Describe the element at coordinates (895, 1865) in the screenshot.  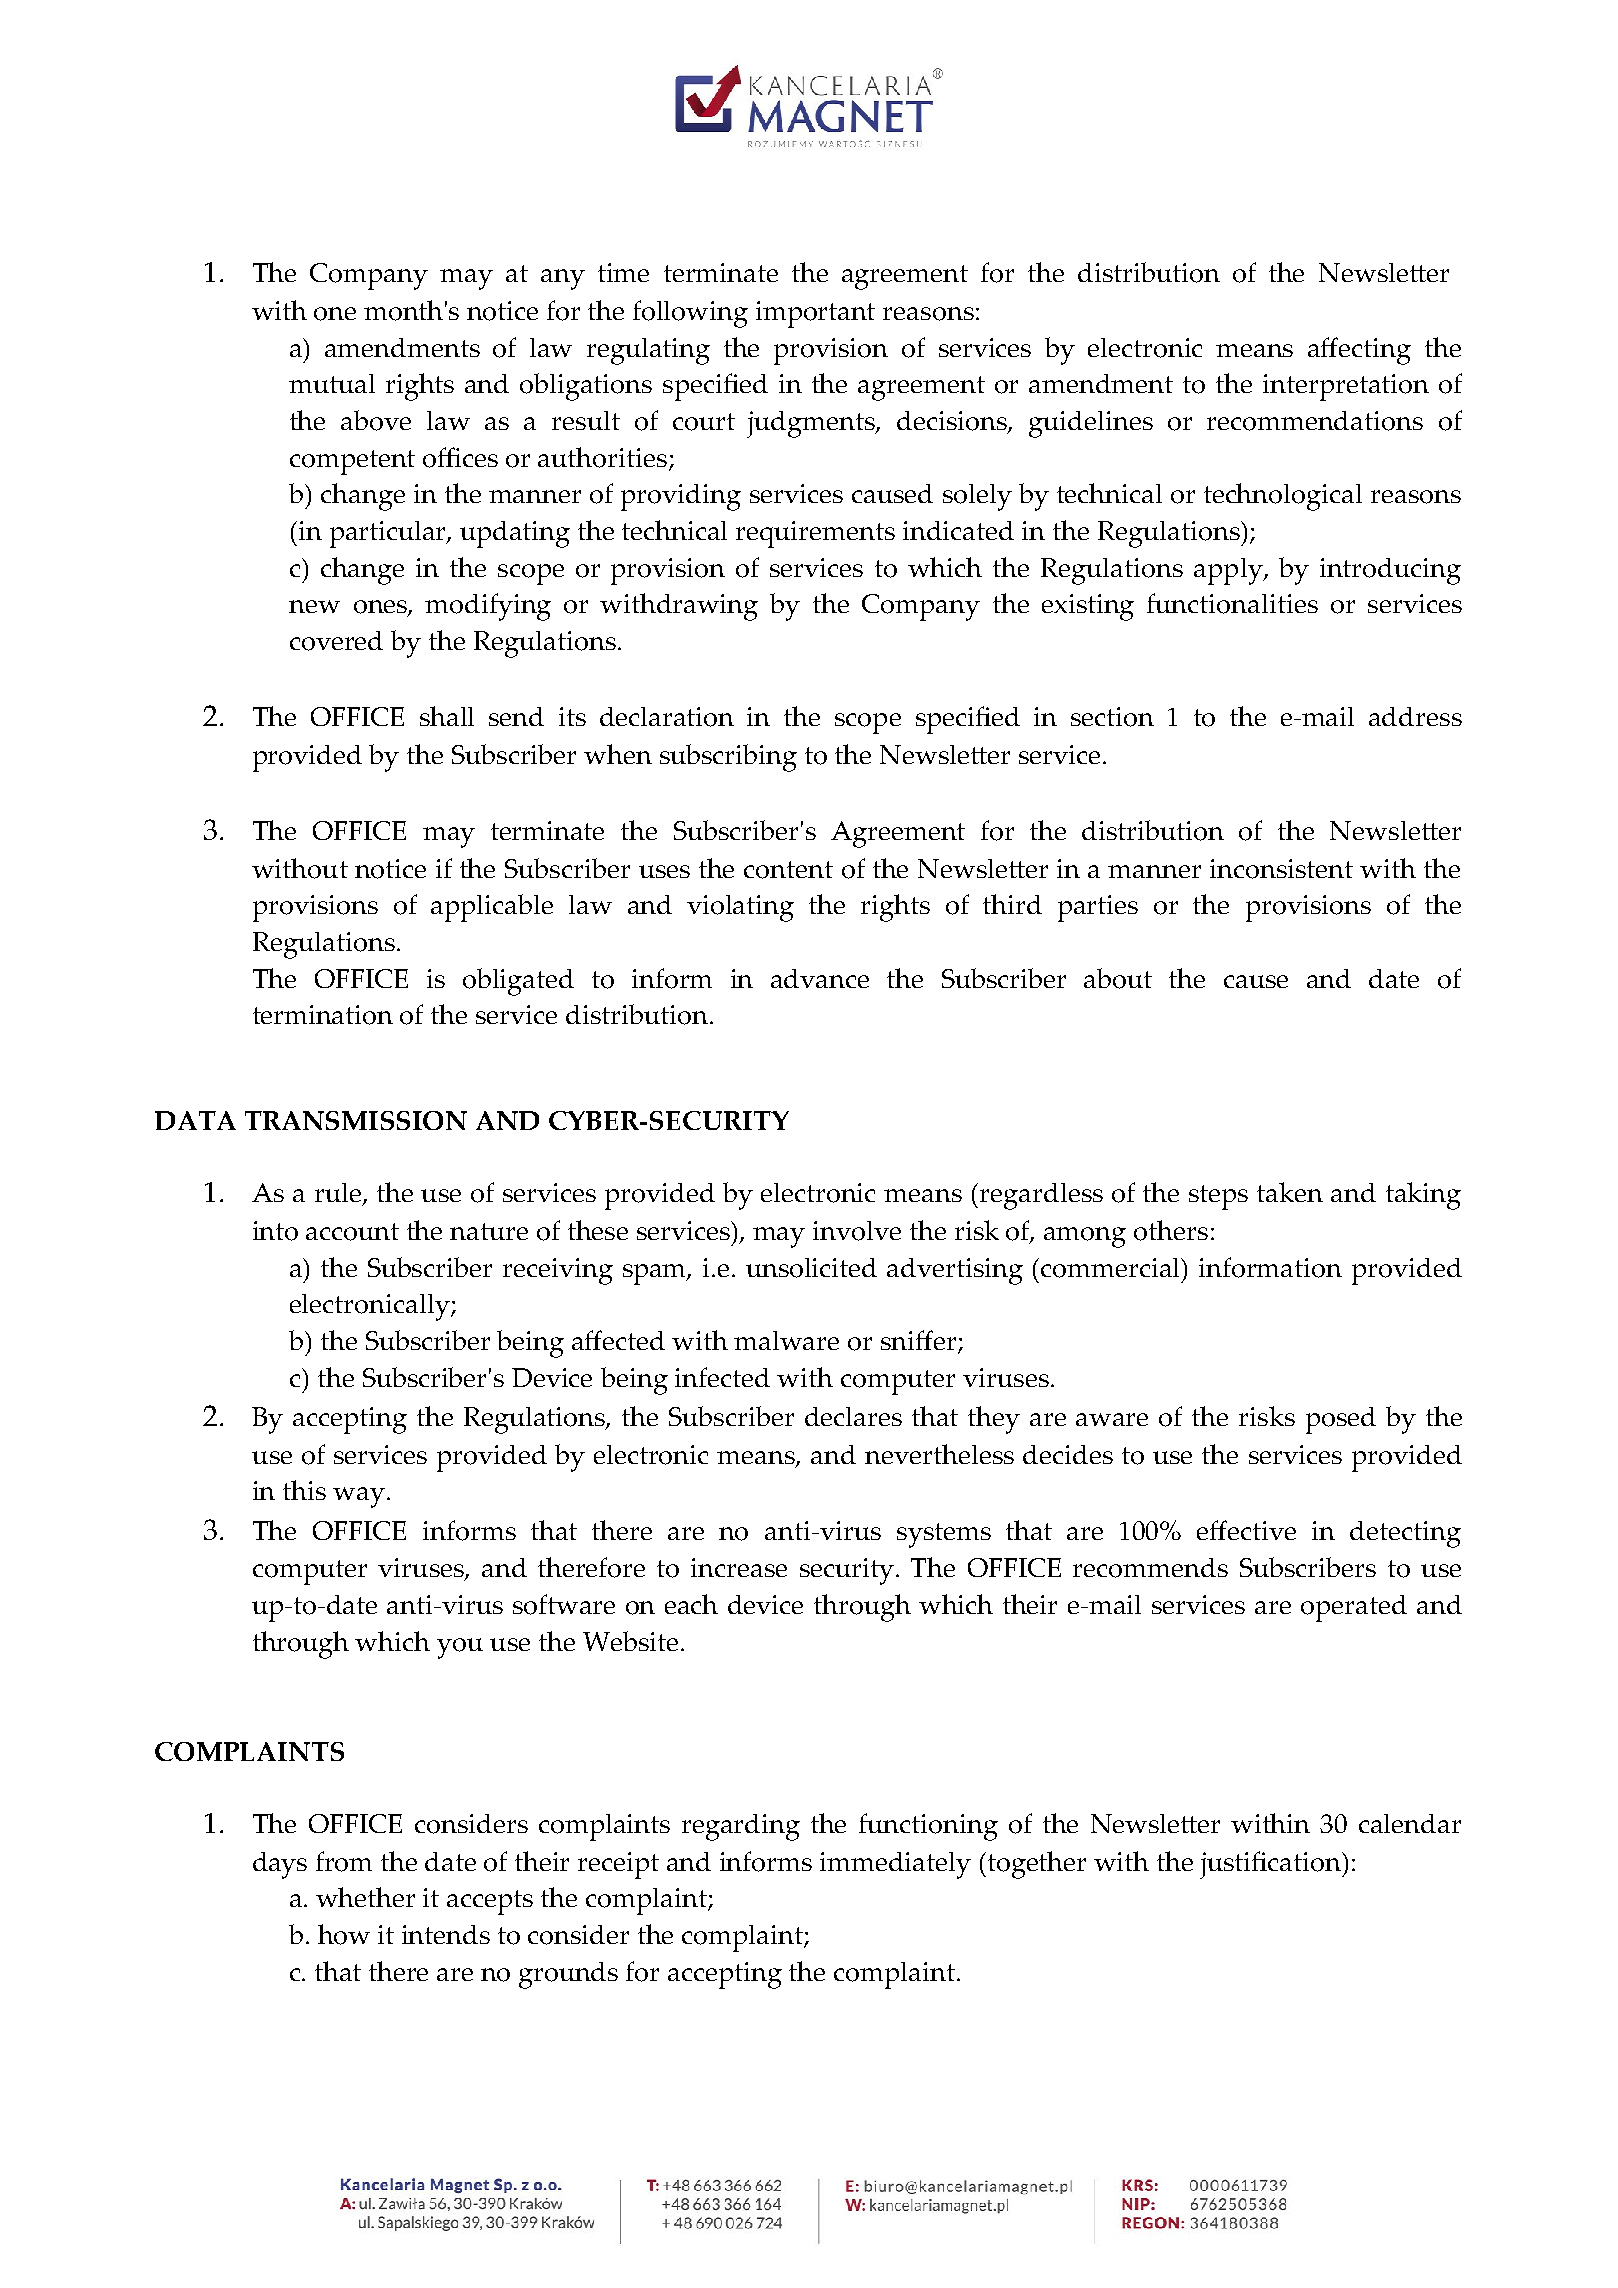
I see `immediately` at that location.
